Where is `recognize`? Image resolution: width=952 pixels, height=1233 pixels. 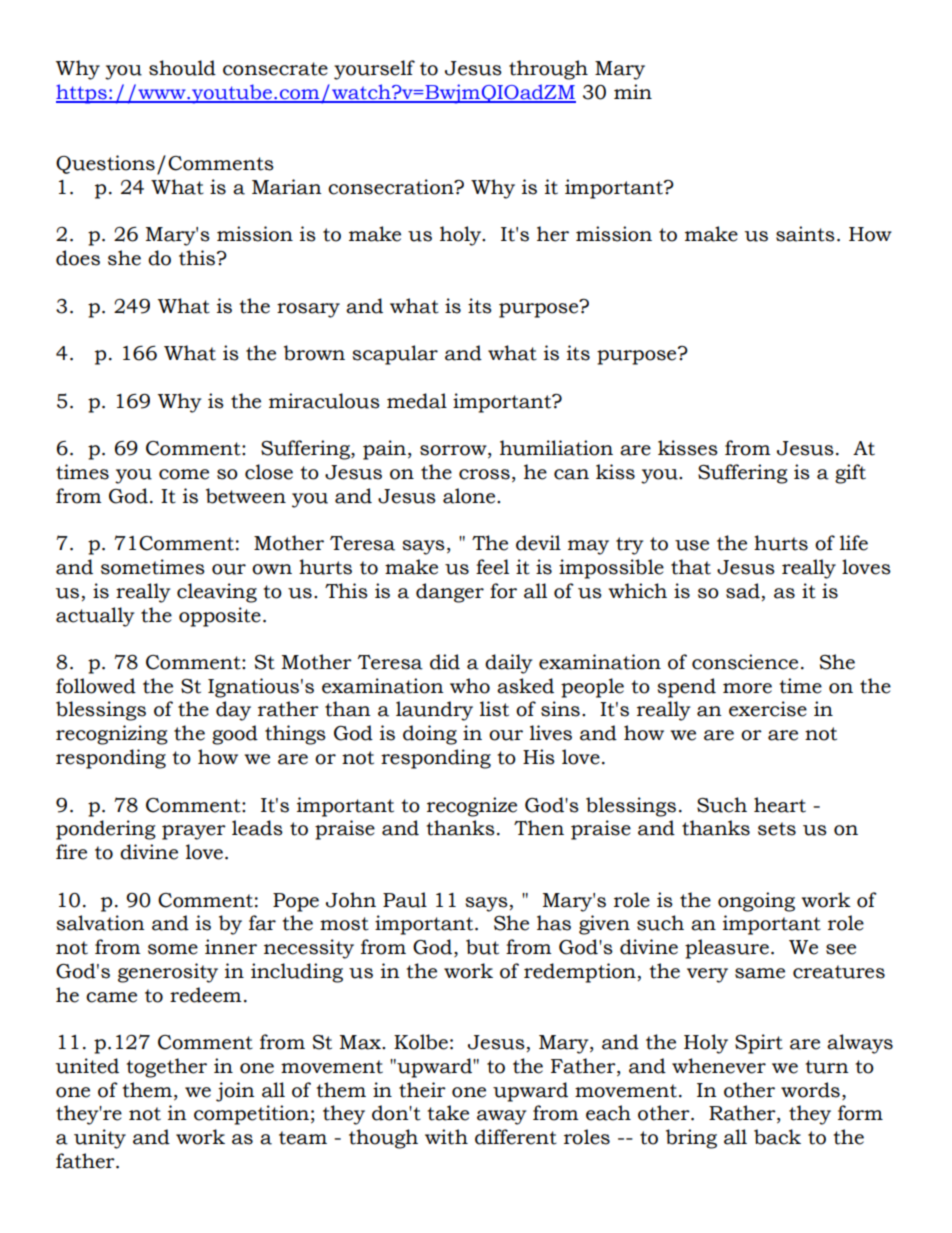
recognize is located at coordinates (472, 807).
